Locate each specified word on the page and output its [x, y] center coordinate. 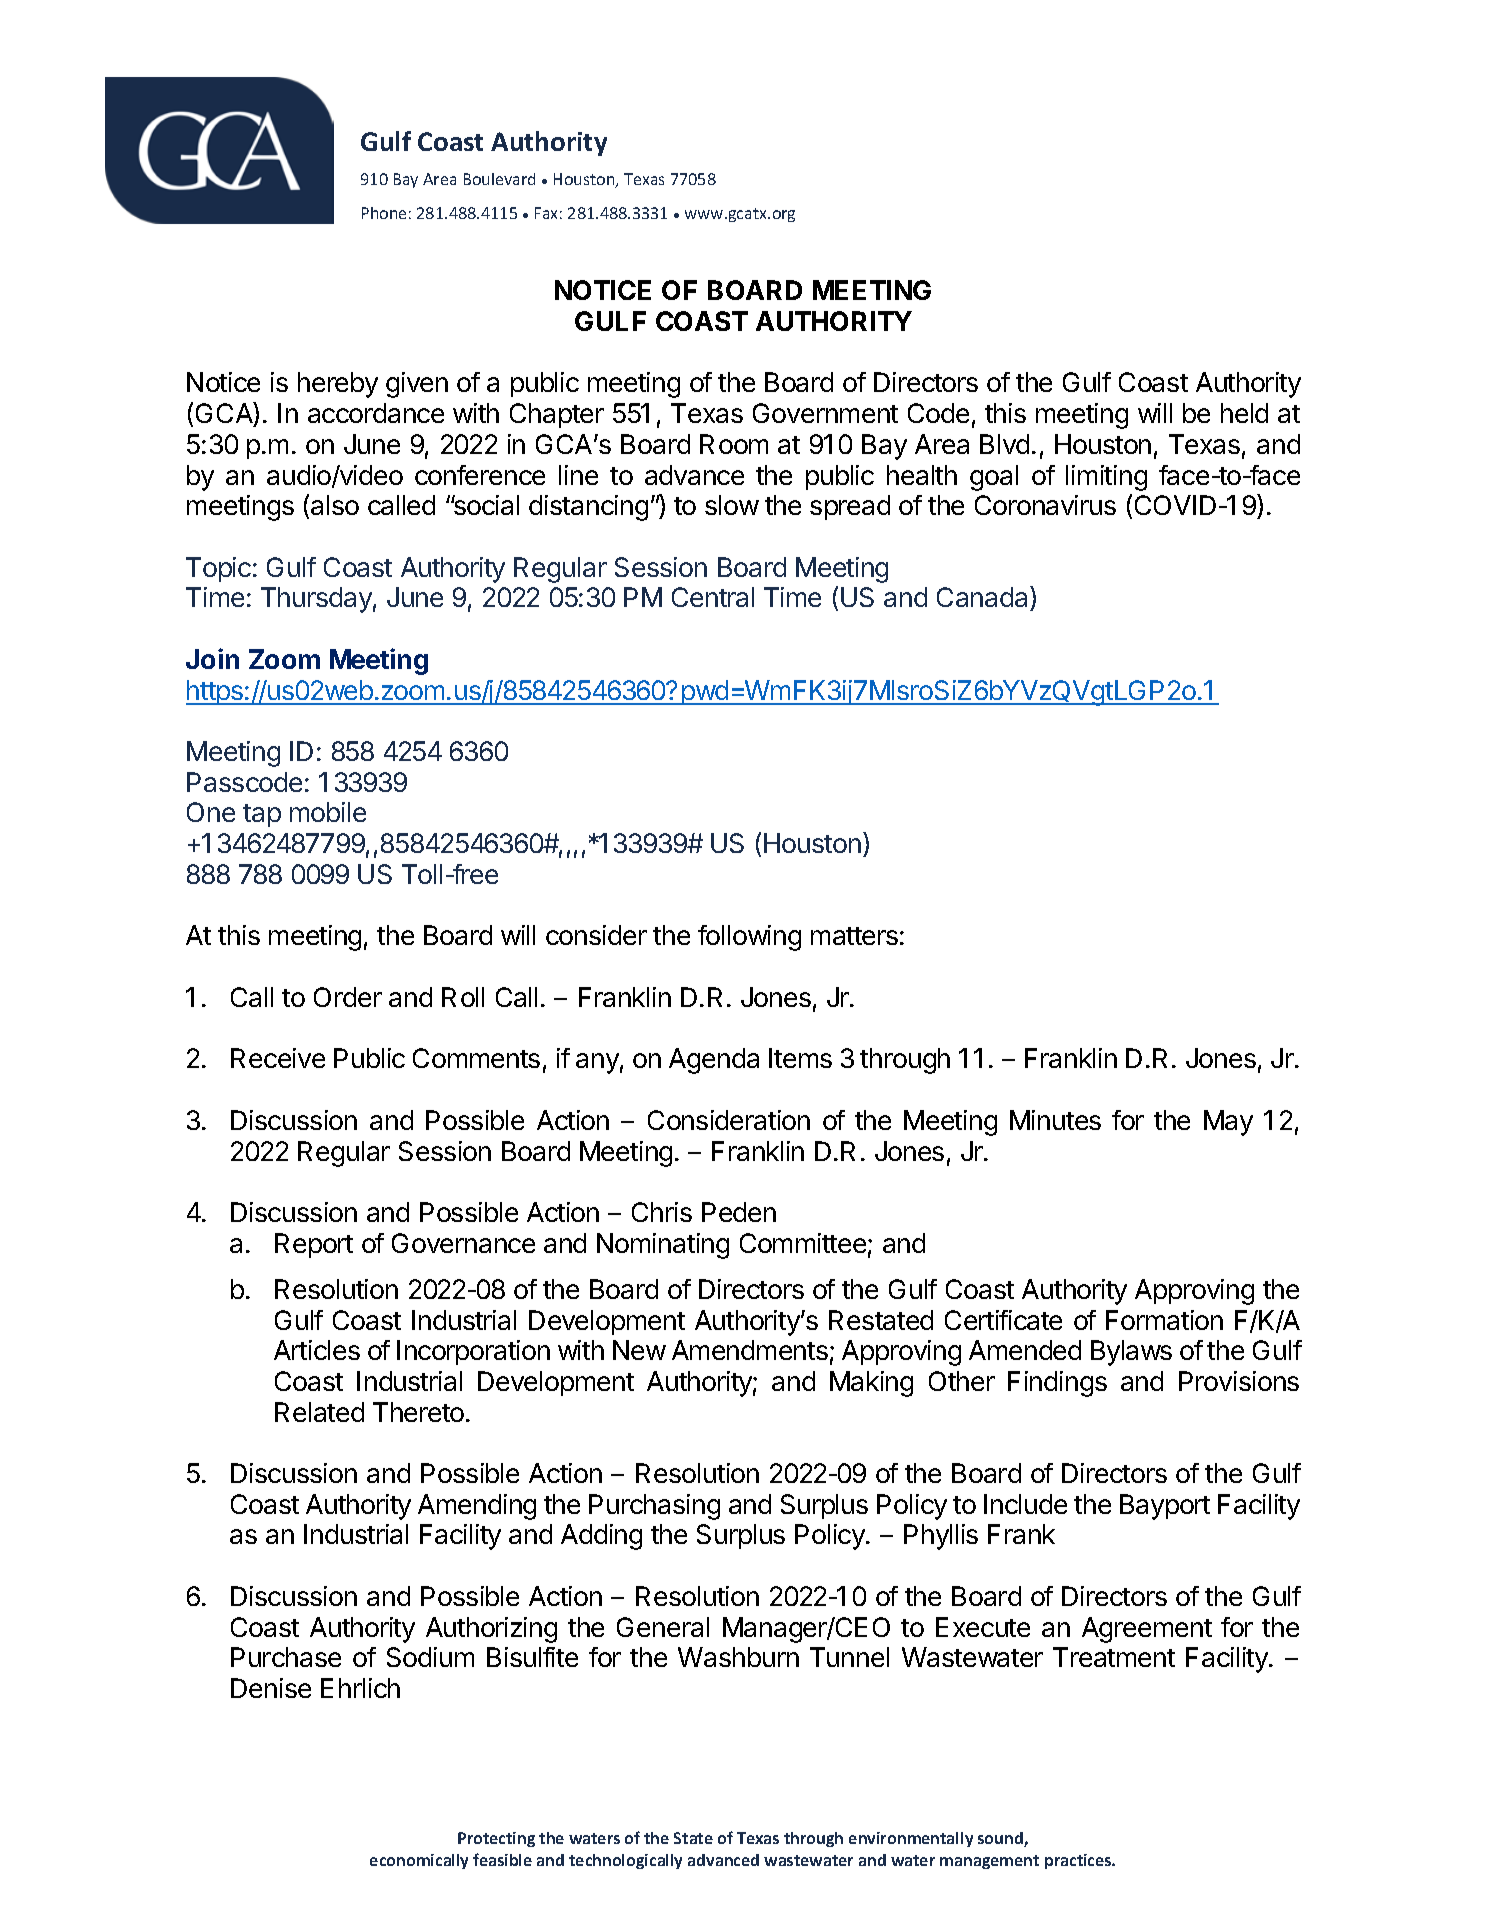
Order [348, 997]
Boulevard [499, 179]
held [1244, 413]
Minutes [1055, 1120]
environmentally [911, 1839]
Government [825, 413]
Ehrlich [360, 1688]
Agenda [714, 1061]
